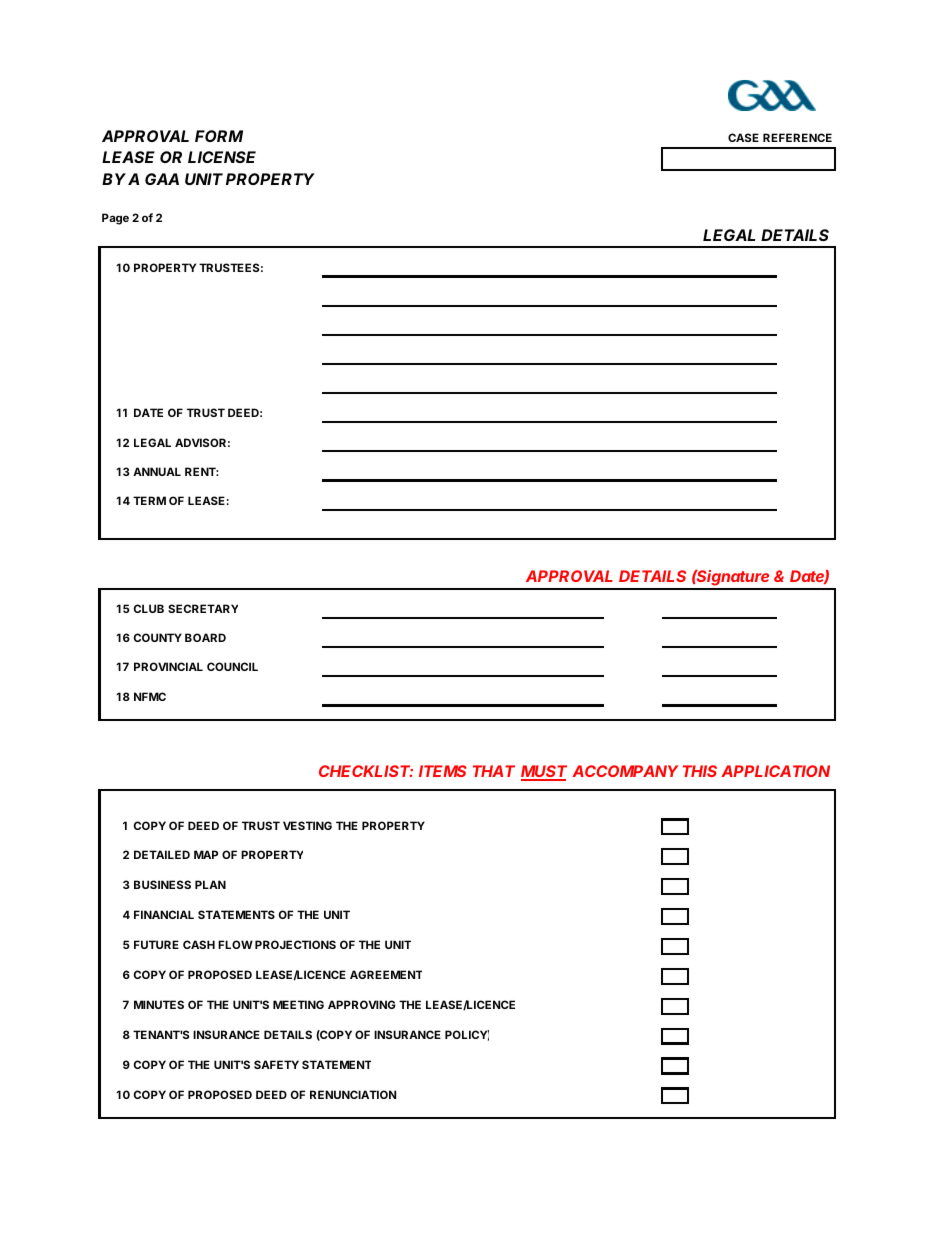 This screenshot has width=952, height=1233. Describe the element at coordinates (700, 771) in the screenshot. I see `THIS` at that location.
